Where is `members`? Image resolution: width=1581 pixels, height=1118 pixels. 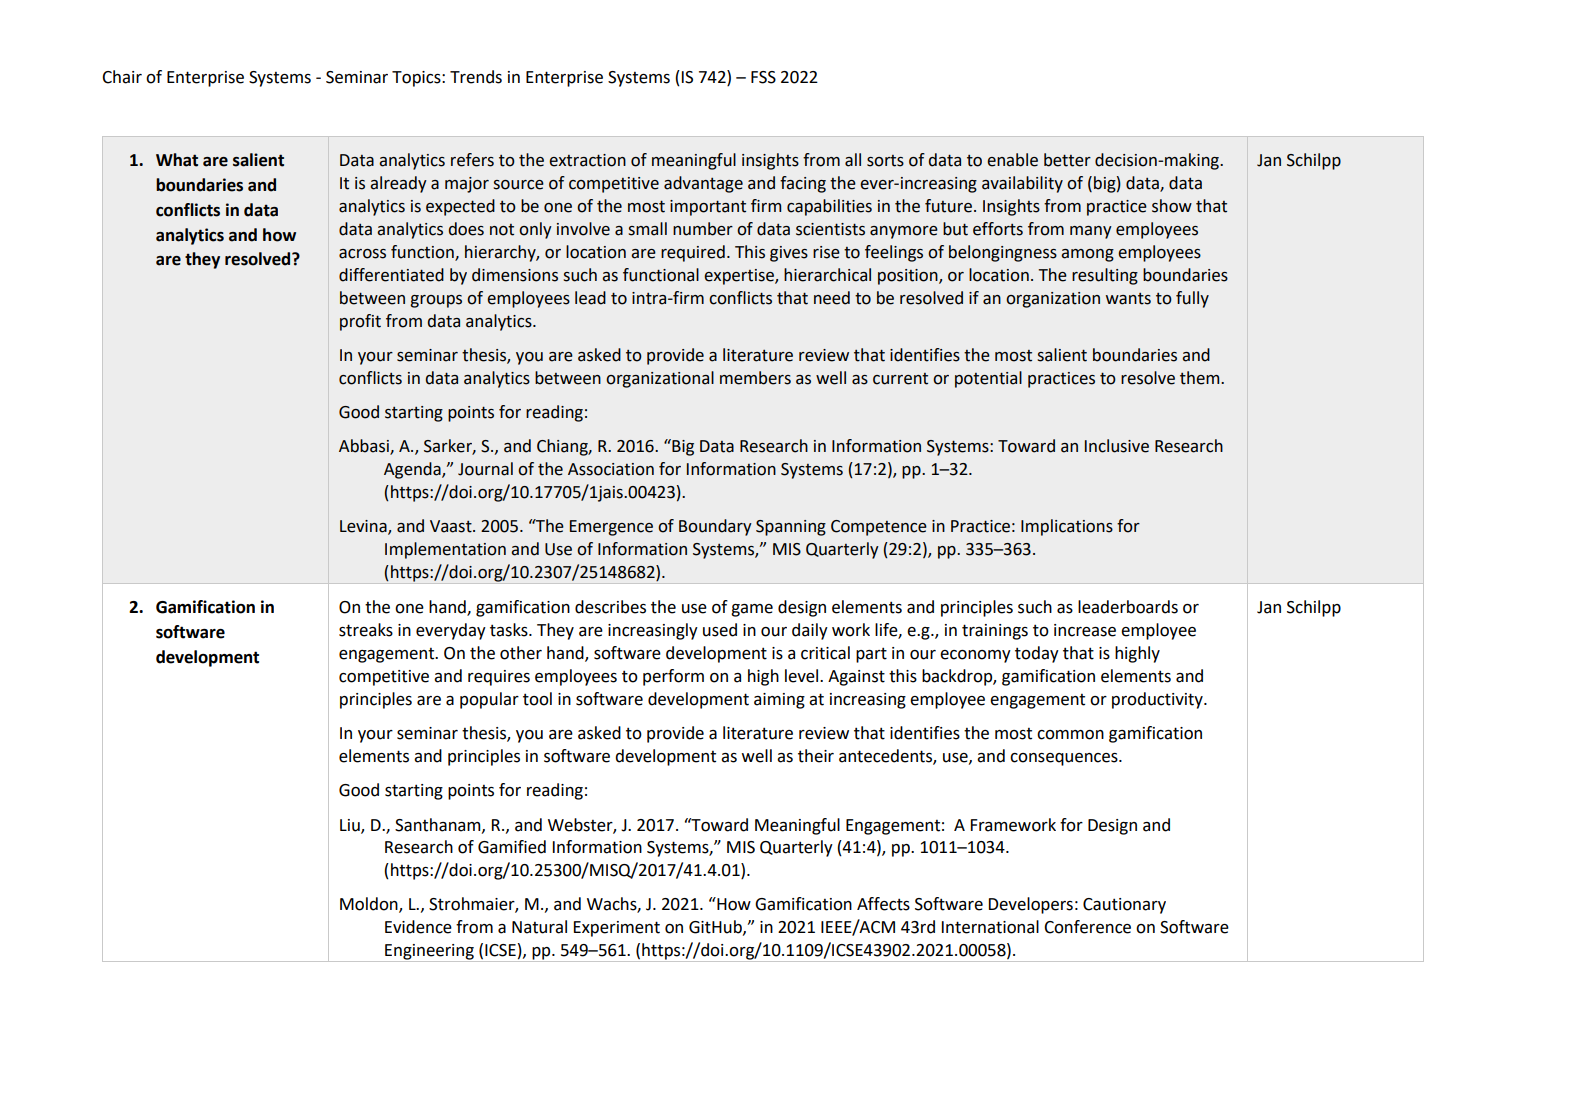 members is located at coordinates (755, 378).
